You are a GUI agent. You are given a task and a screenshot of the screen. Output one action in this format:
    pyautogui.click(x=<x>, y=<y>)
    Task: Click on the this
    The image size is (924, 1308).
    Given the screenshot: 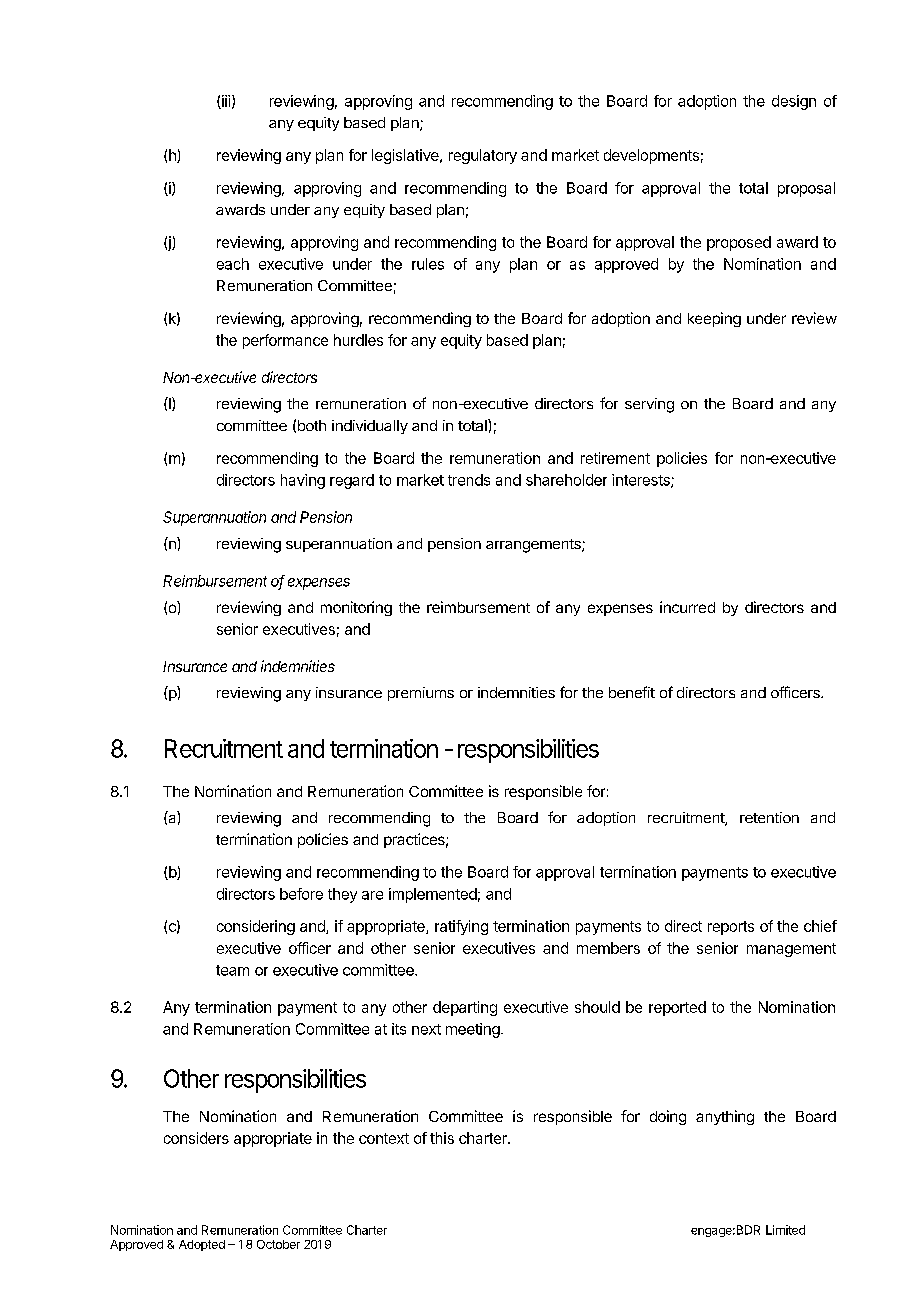 What is the action you would take?
    pyautogui.click(x=442, y=1138)
